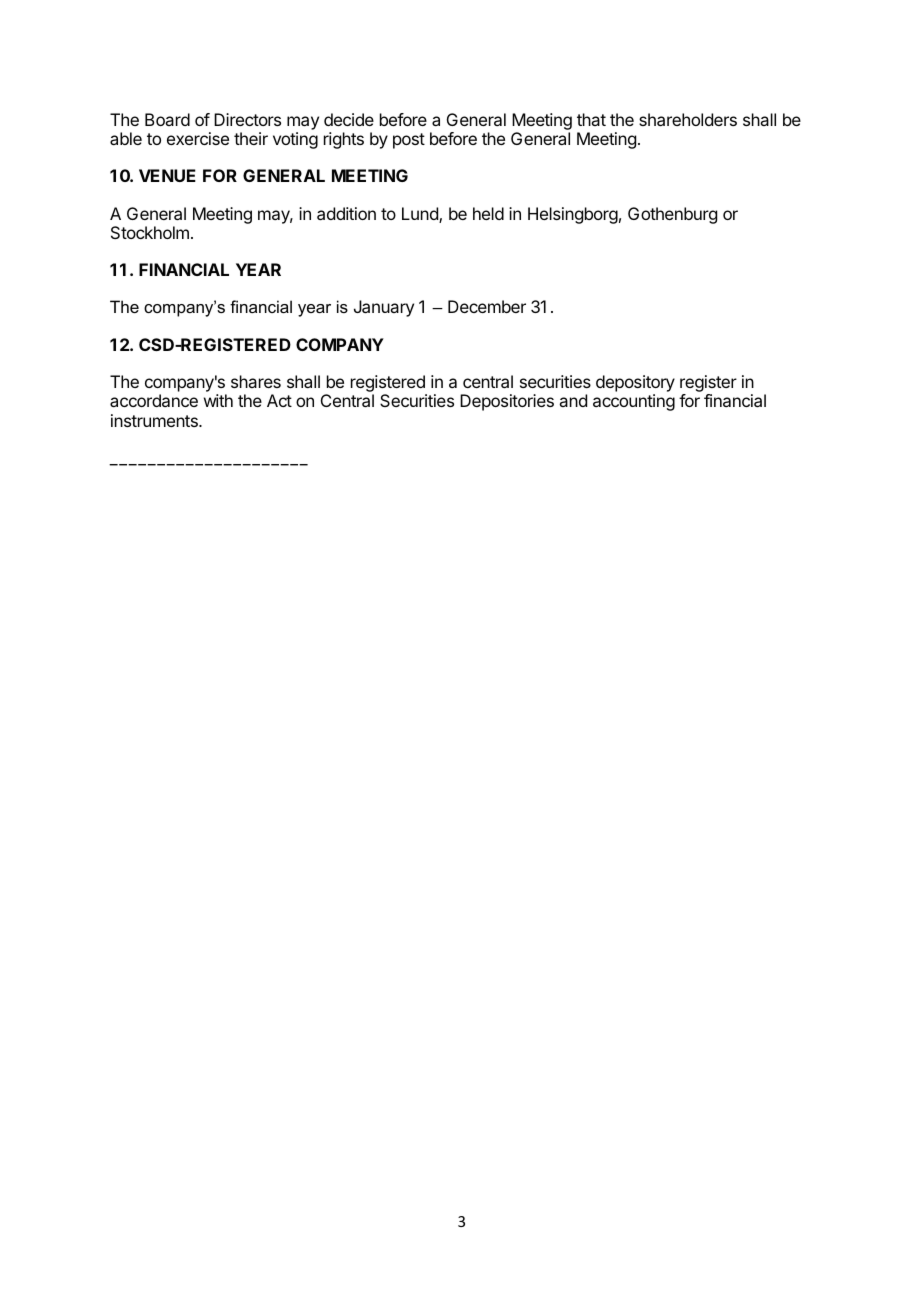  What do you see at coordinates (256, 381) in the screenshot?
I see `shares` at bounding box center [256, 381].
